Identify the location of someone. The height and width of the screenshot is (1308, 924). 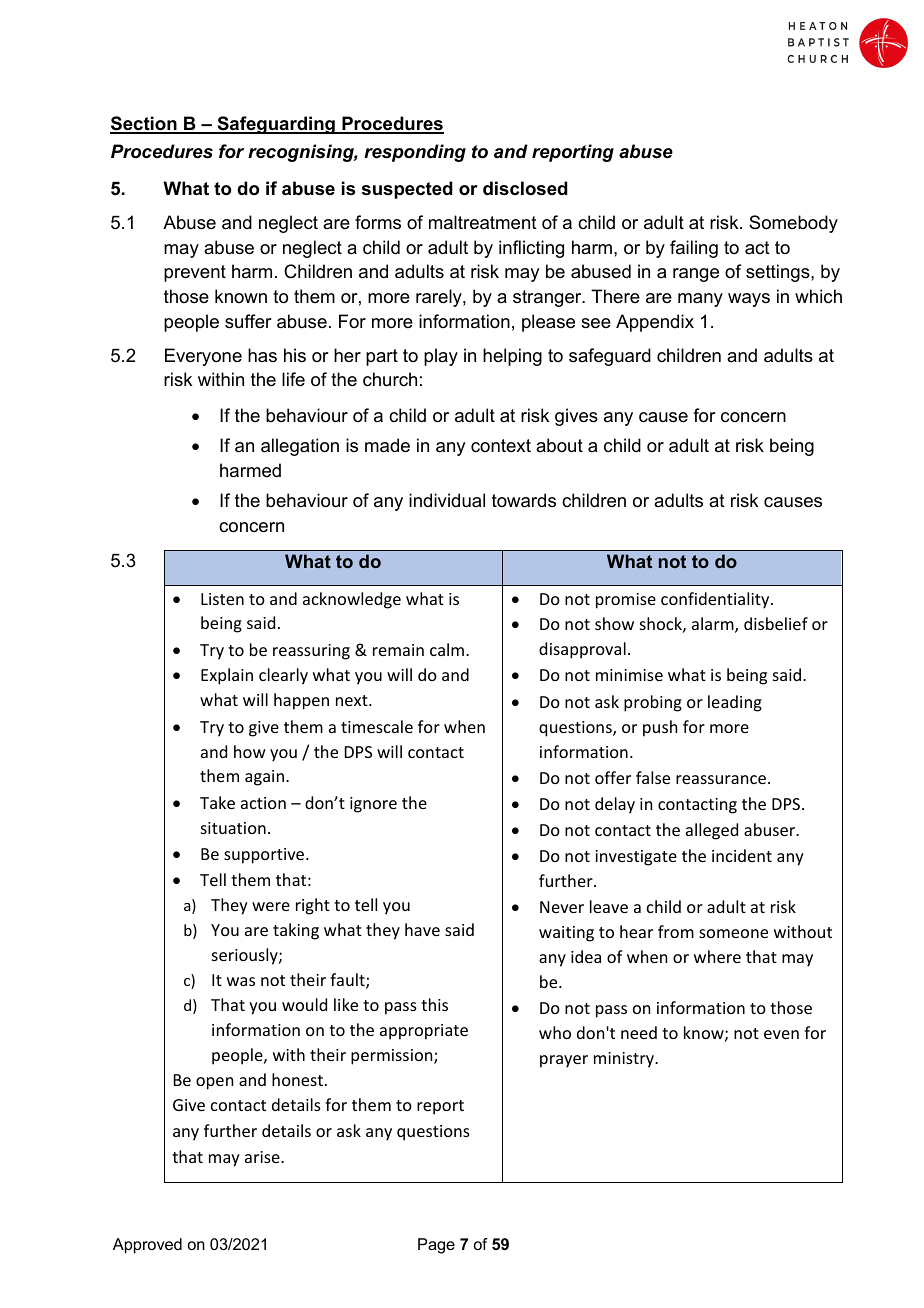
(733, 933).
